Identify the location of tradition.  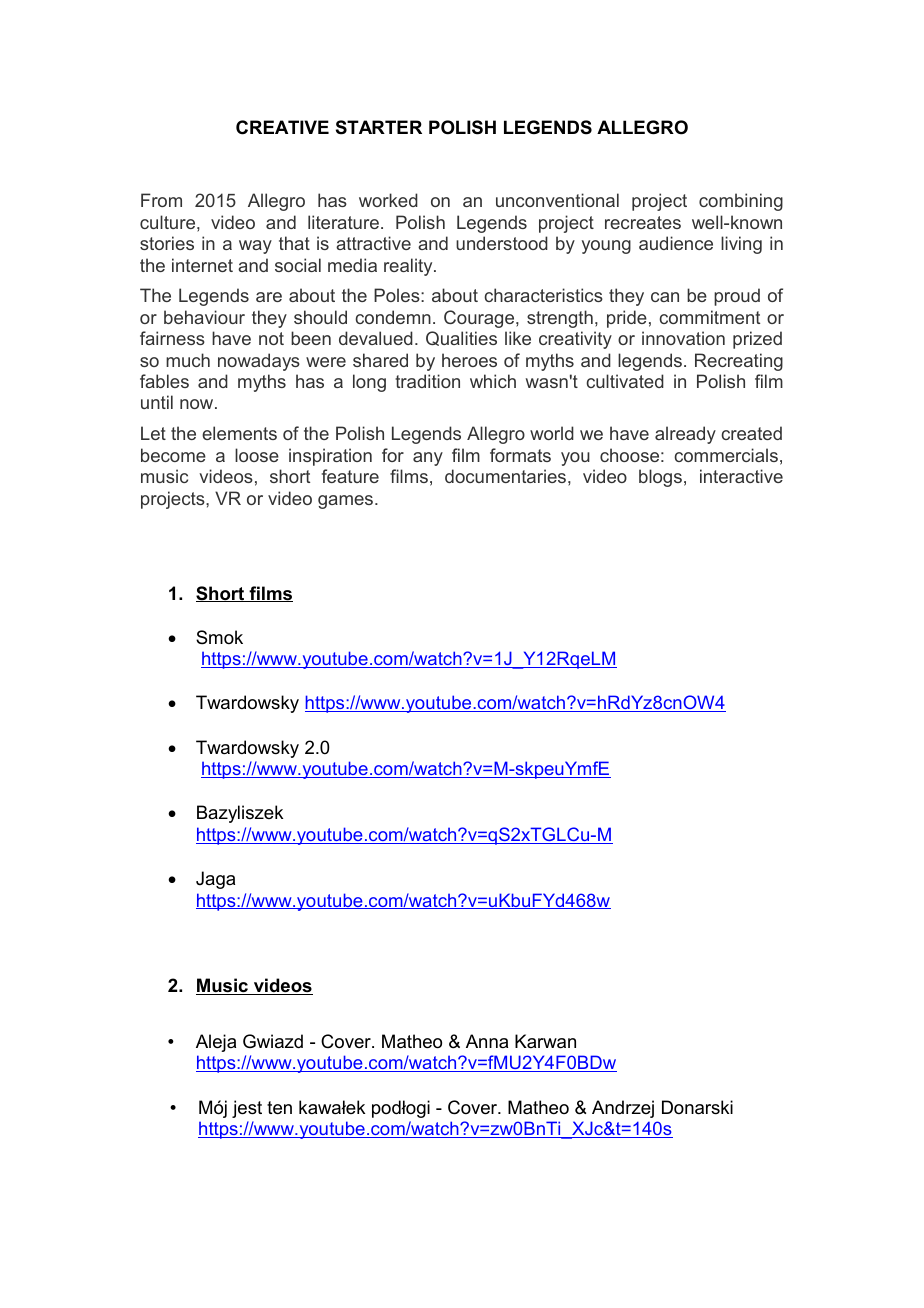
(427, 381).
